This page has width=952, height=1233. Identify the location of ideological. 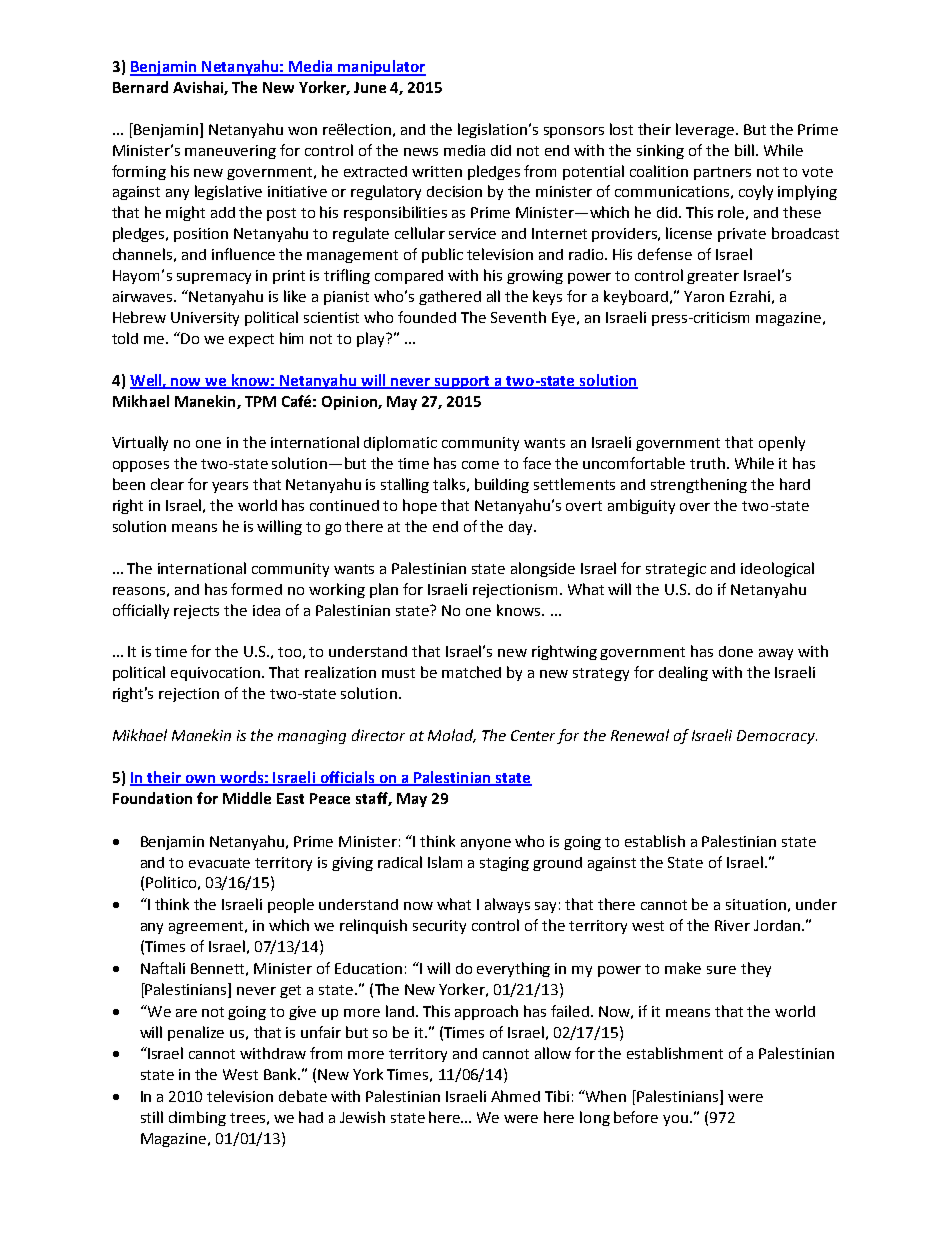
(777, 569).
